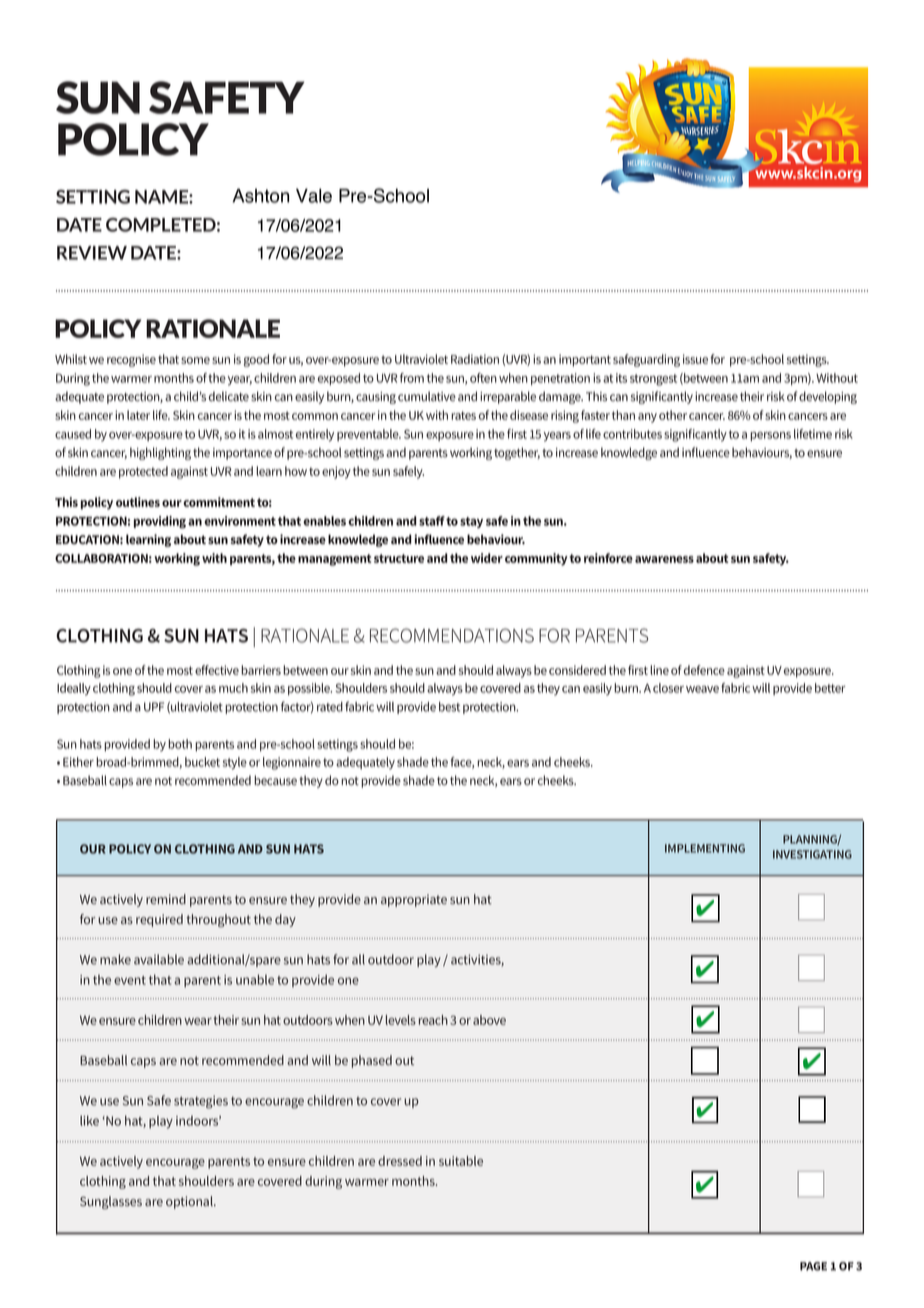 This screenshot has width=924, height=1308. What do you see at coordinates (695, 359) in the screenshot?
I see `issue` at bounding box center [695, 359].
